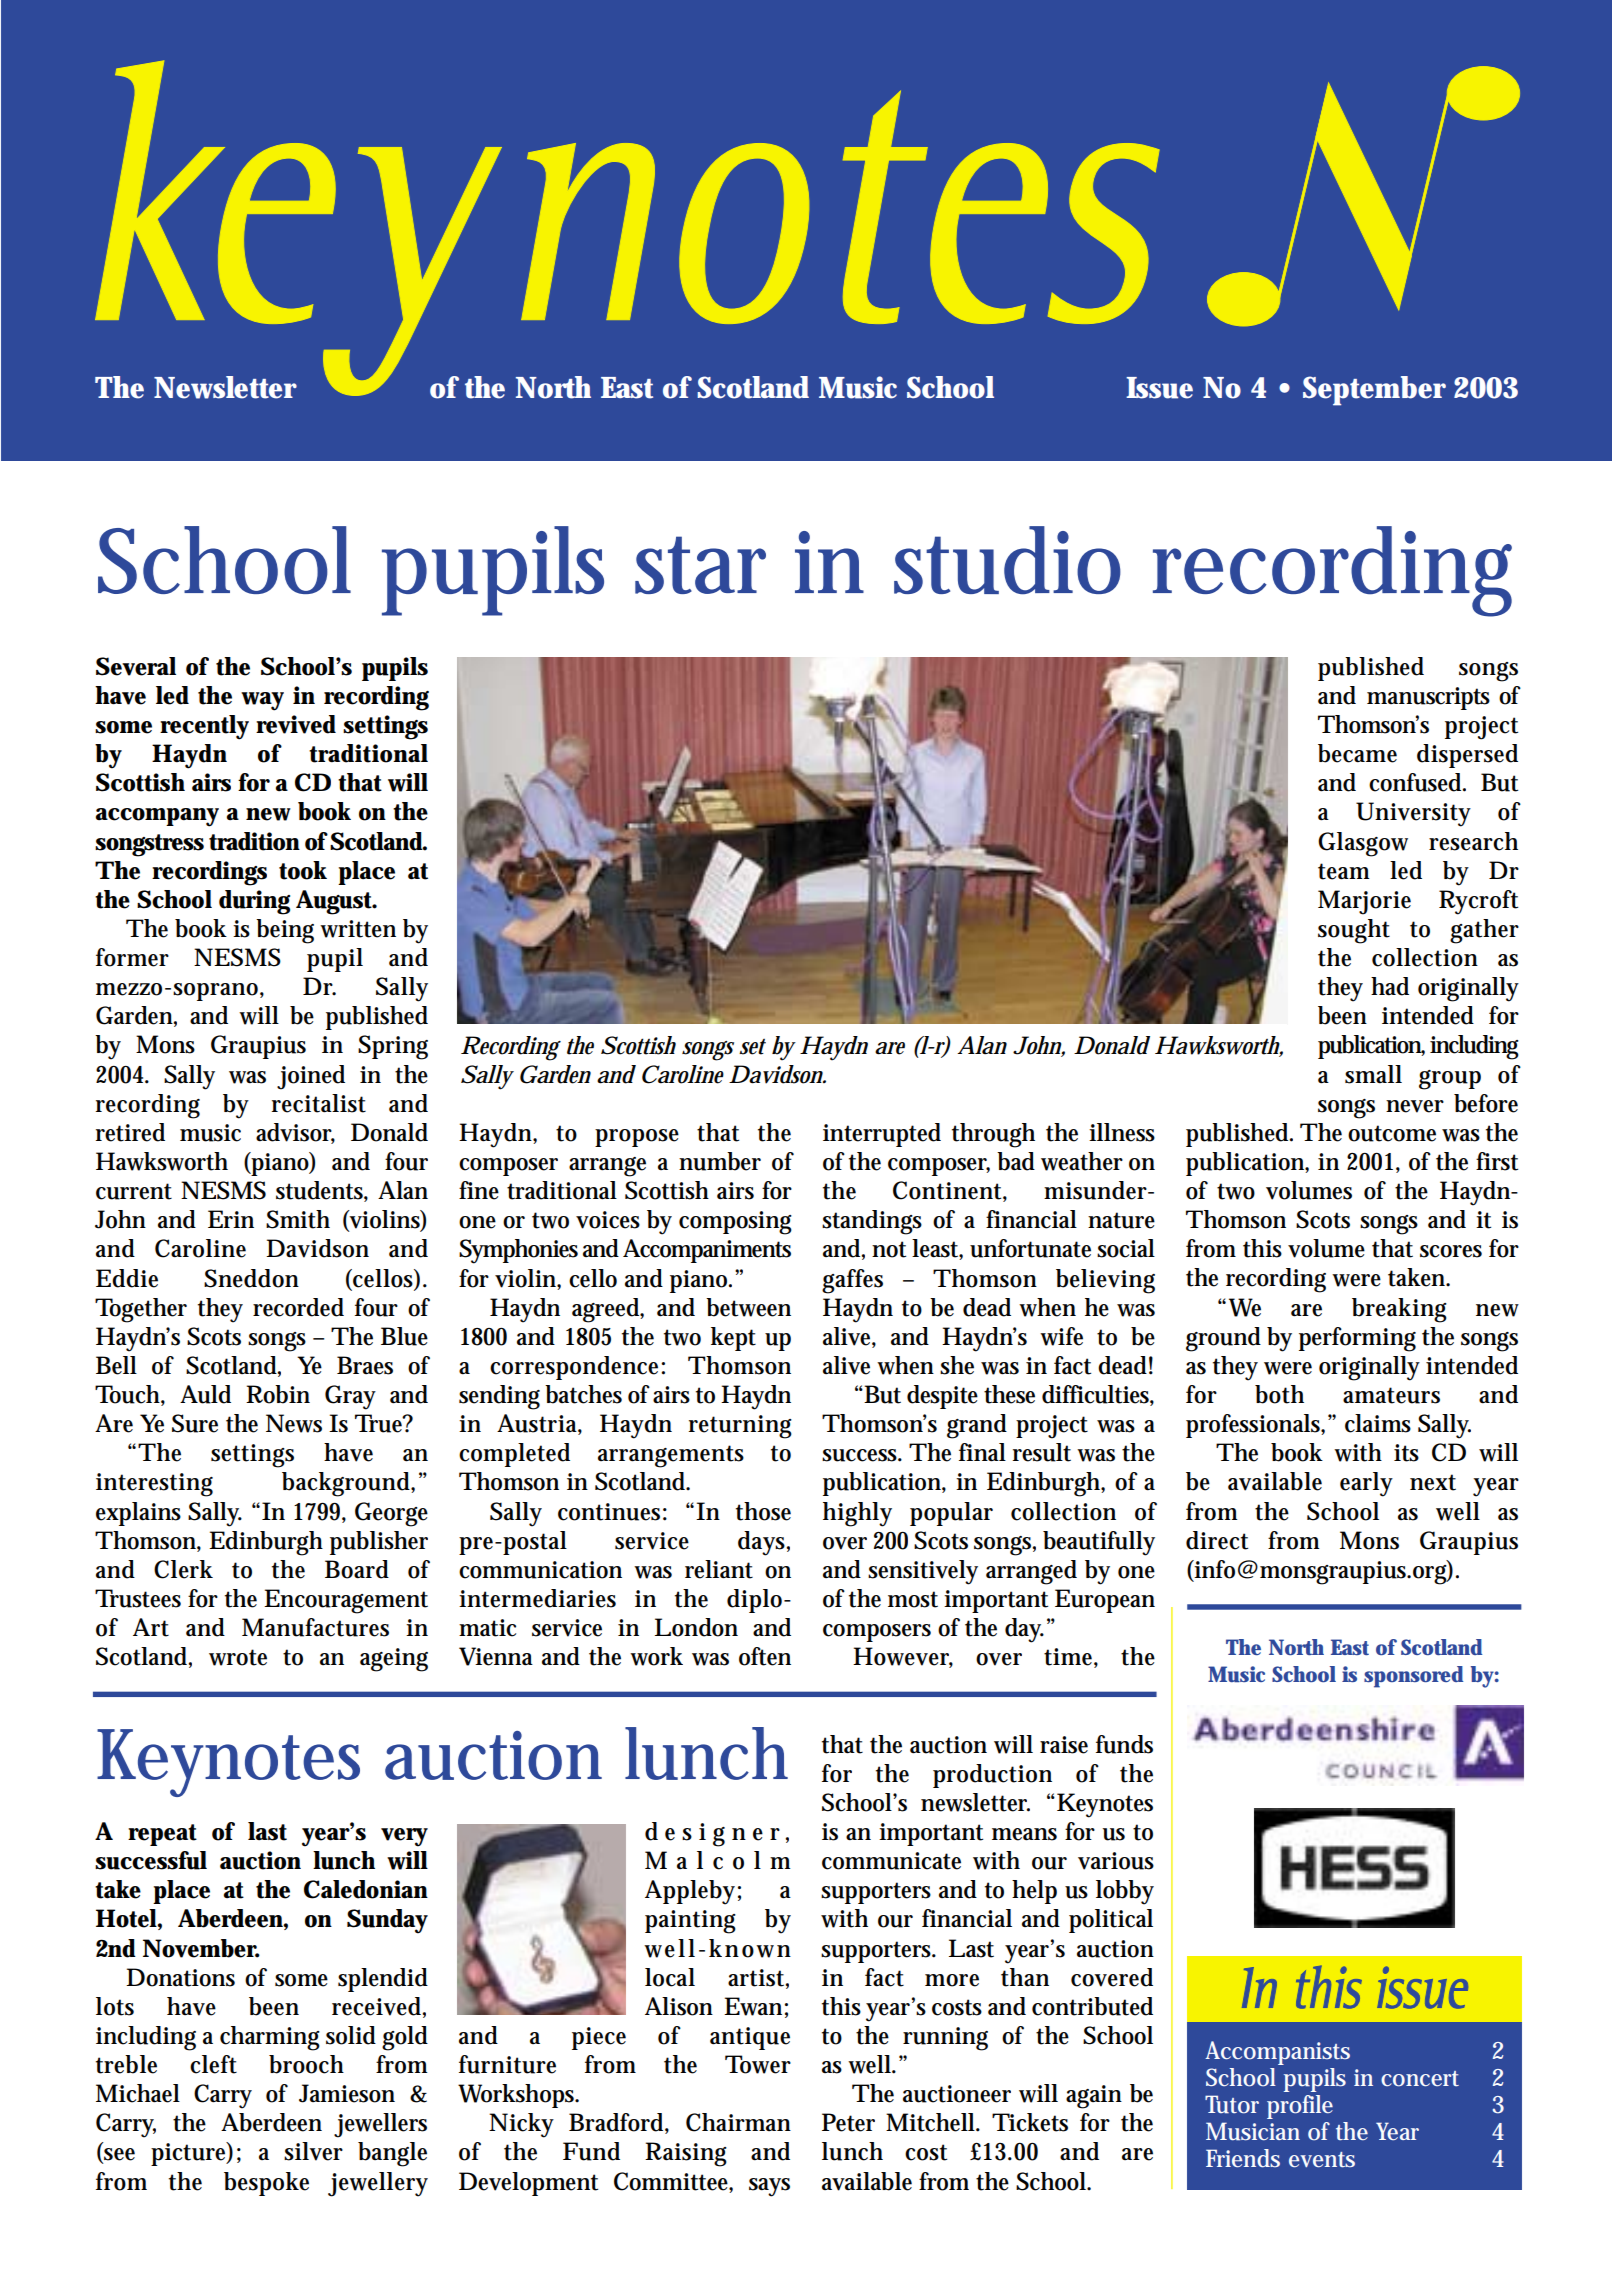  I want to click on sponsored, so click(1413, 1677).
